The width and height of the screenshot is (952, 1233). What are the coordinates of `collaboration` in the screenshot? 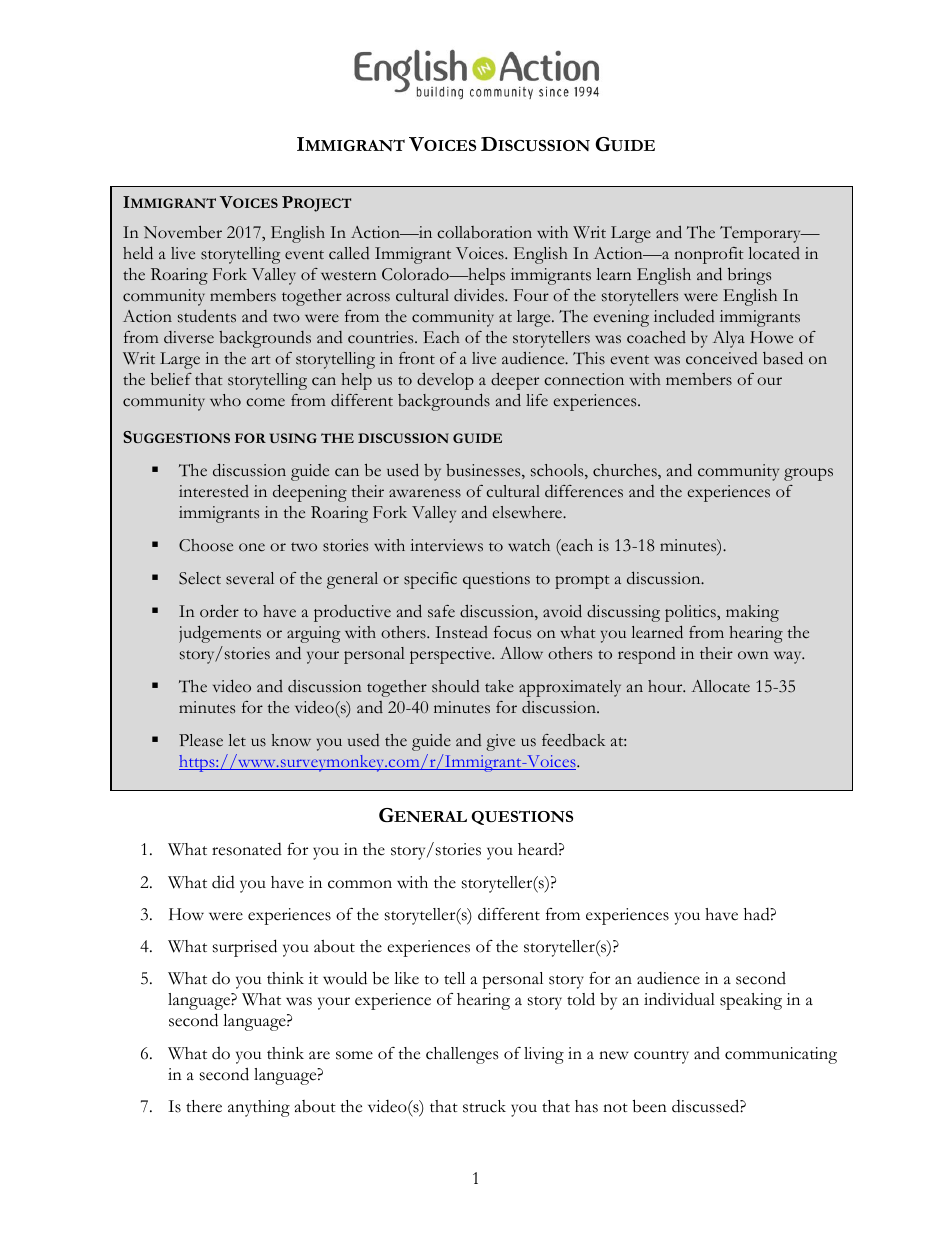 It's located at (484, 232).
